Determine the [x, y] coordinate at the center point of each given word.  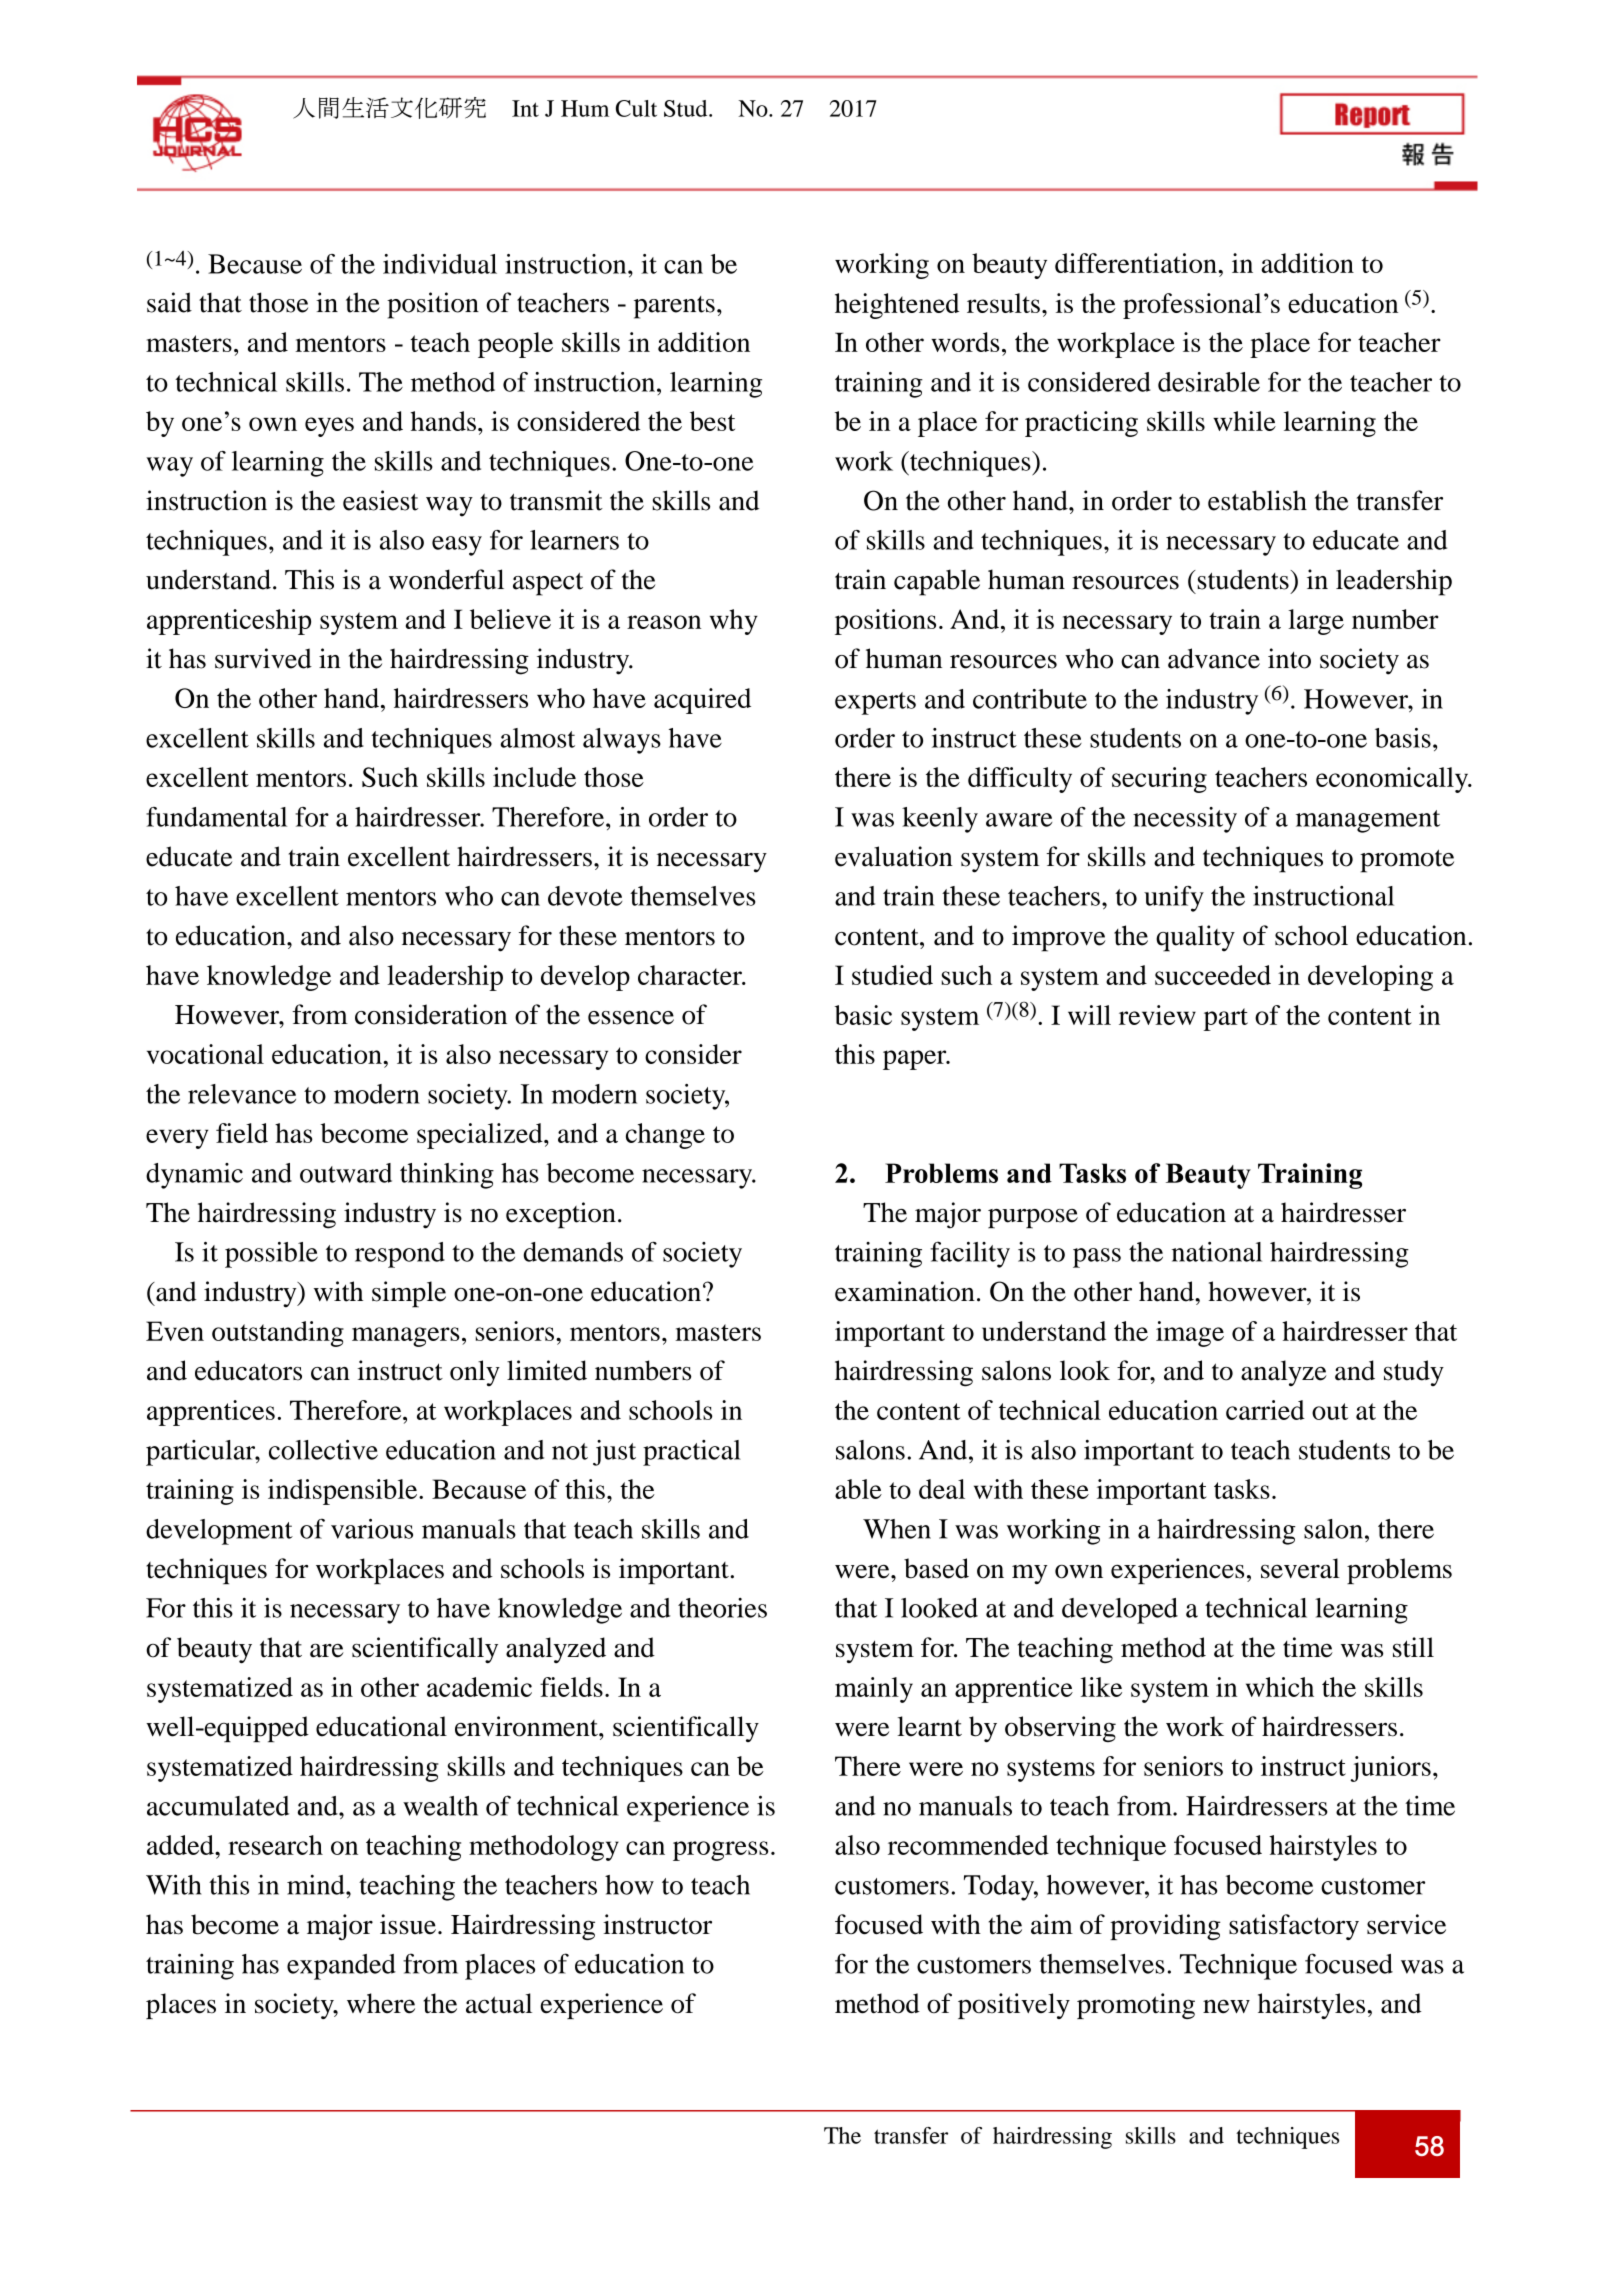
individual [440, 264]
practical [692, 1453]
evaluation [894, 856]
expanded [341, 1967]
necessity [1185, 820]
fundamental [216, 817]
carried [1265, 1410]
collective [323, 1450]
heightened [897, 306]
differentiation [1137, 263]
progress [720, 1851]
